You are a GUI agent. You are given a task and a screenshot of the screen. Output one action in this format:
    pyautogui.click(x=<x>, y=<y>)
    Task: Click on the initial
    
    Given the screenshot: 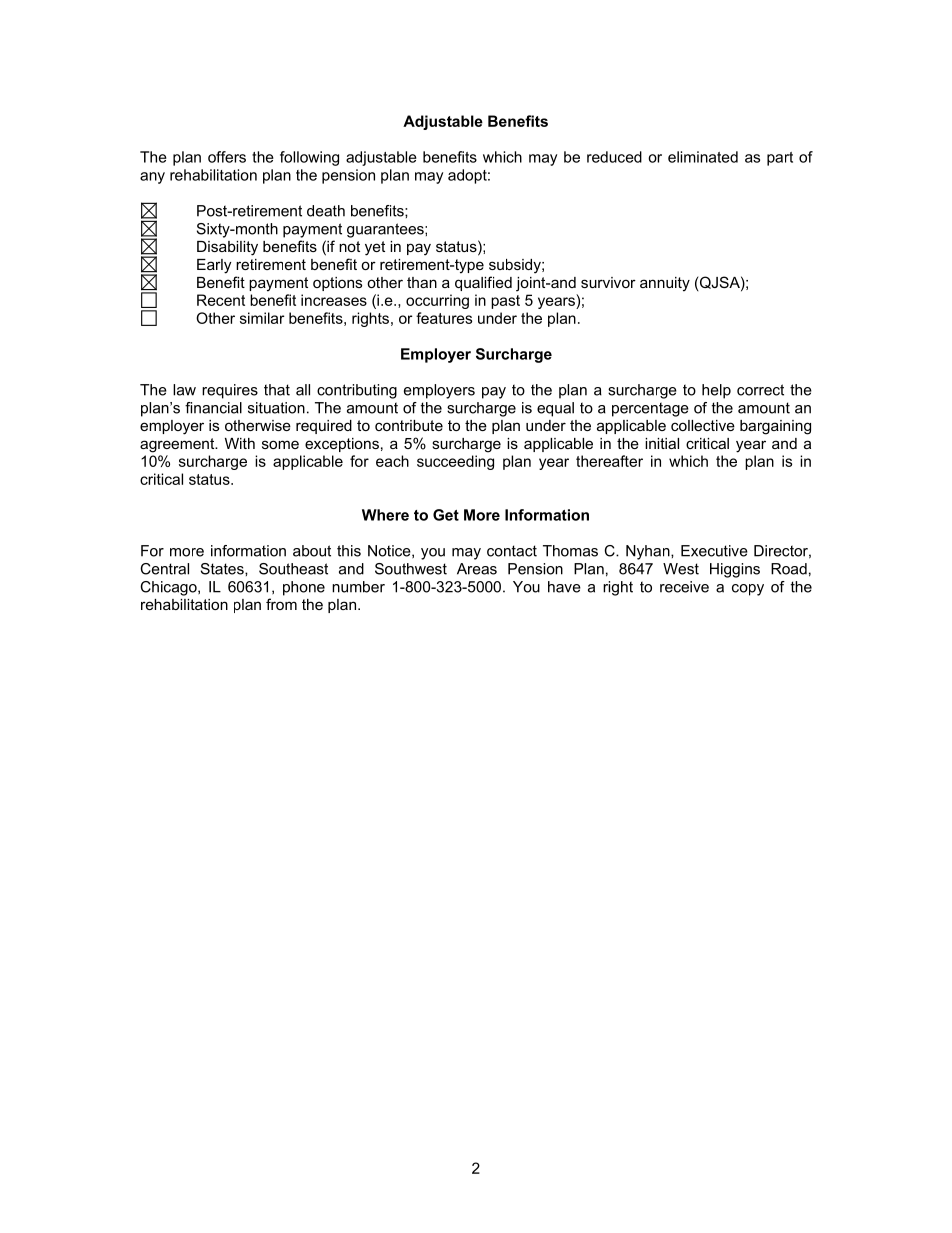 What is the action you would take?
    pyautogui.click(x=662, y=443)
